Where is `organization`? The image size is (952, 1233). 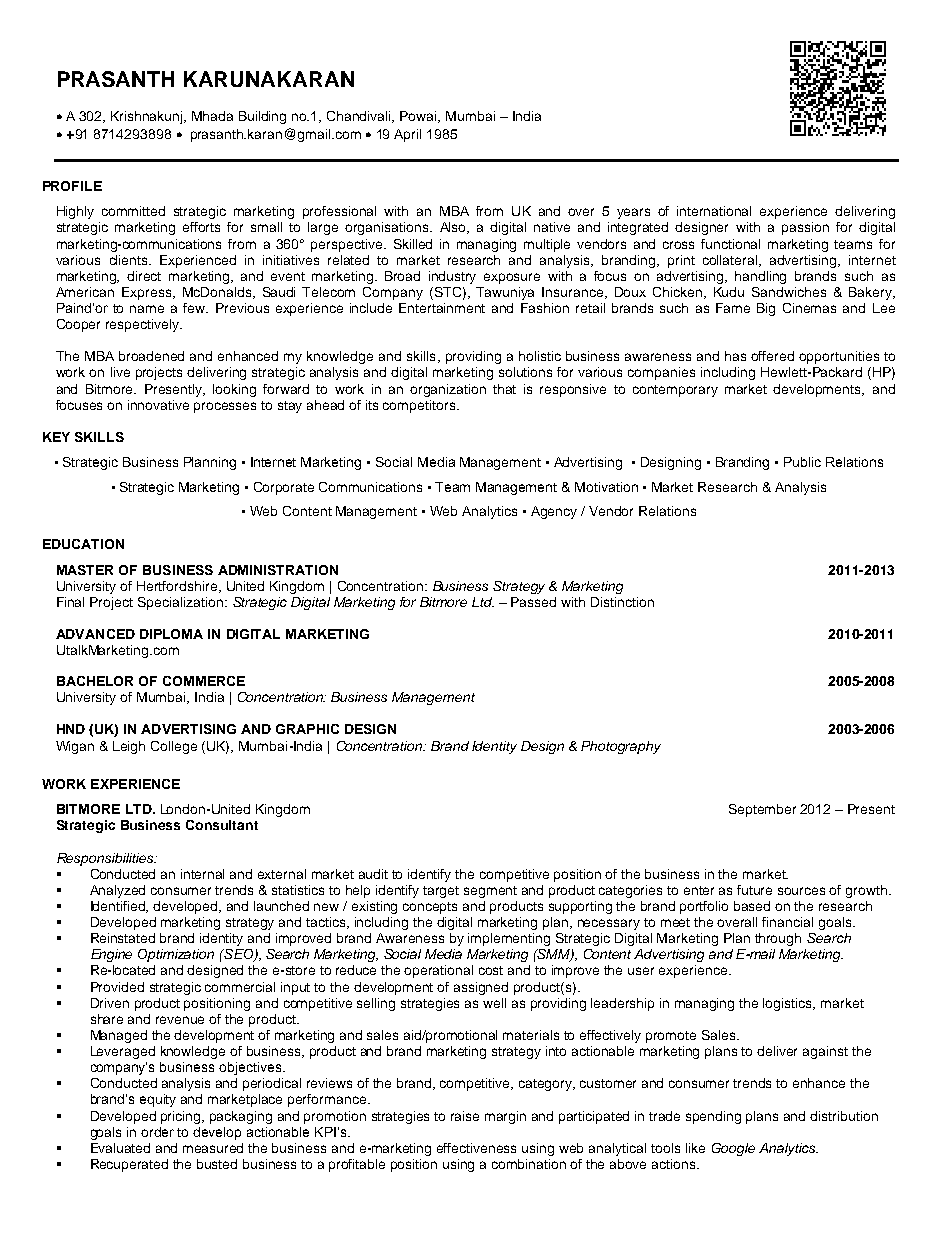 organization is located at coordinates (448, 390).
